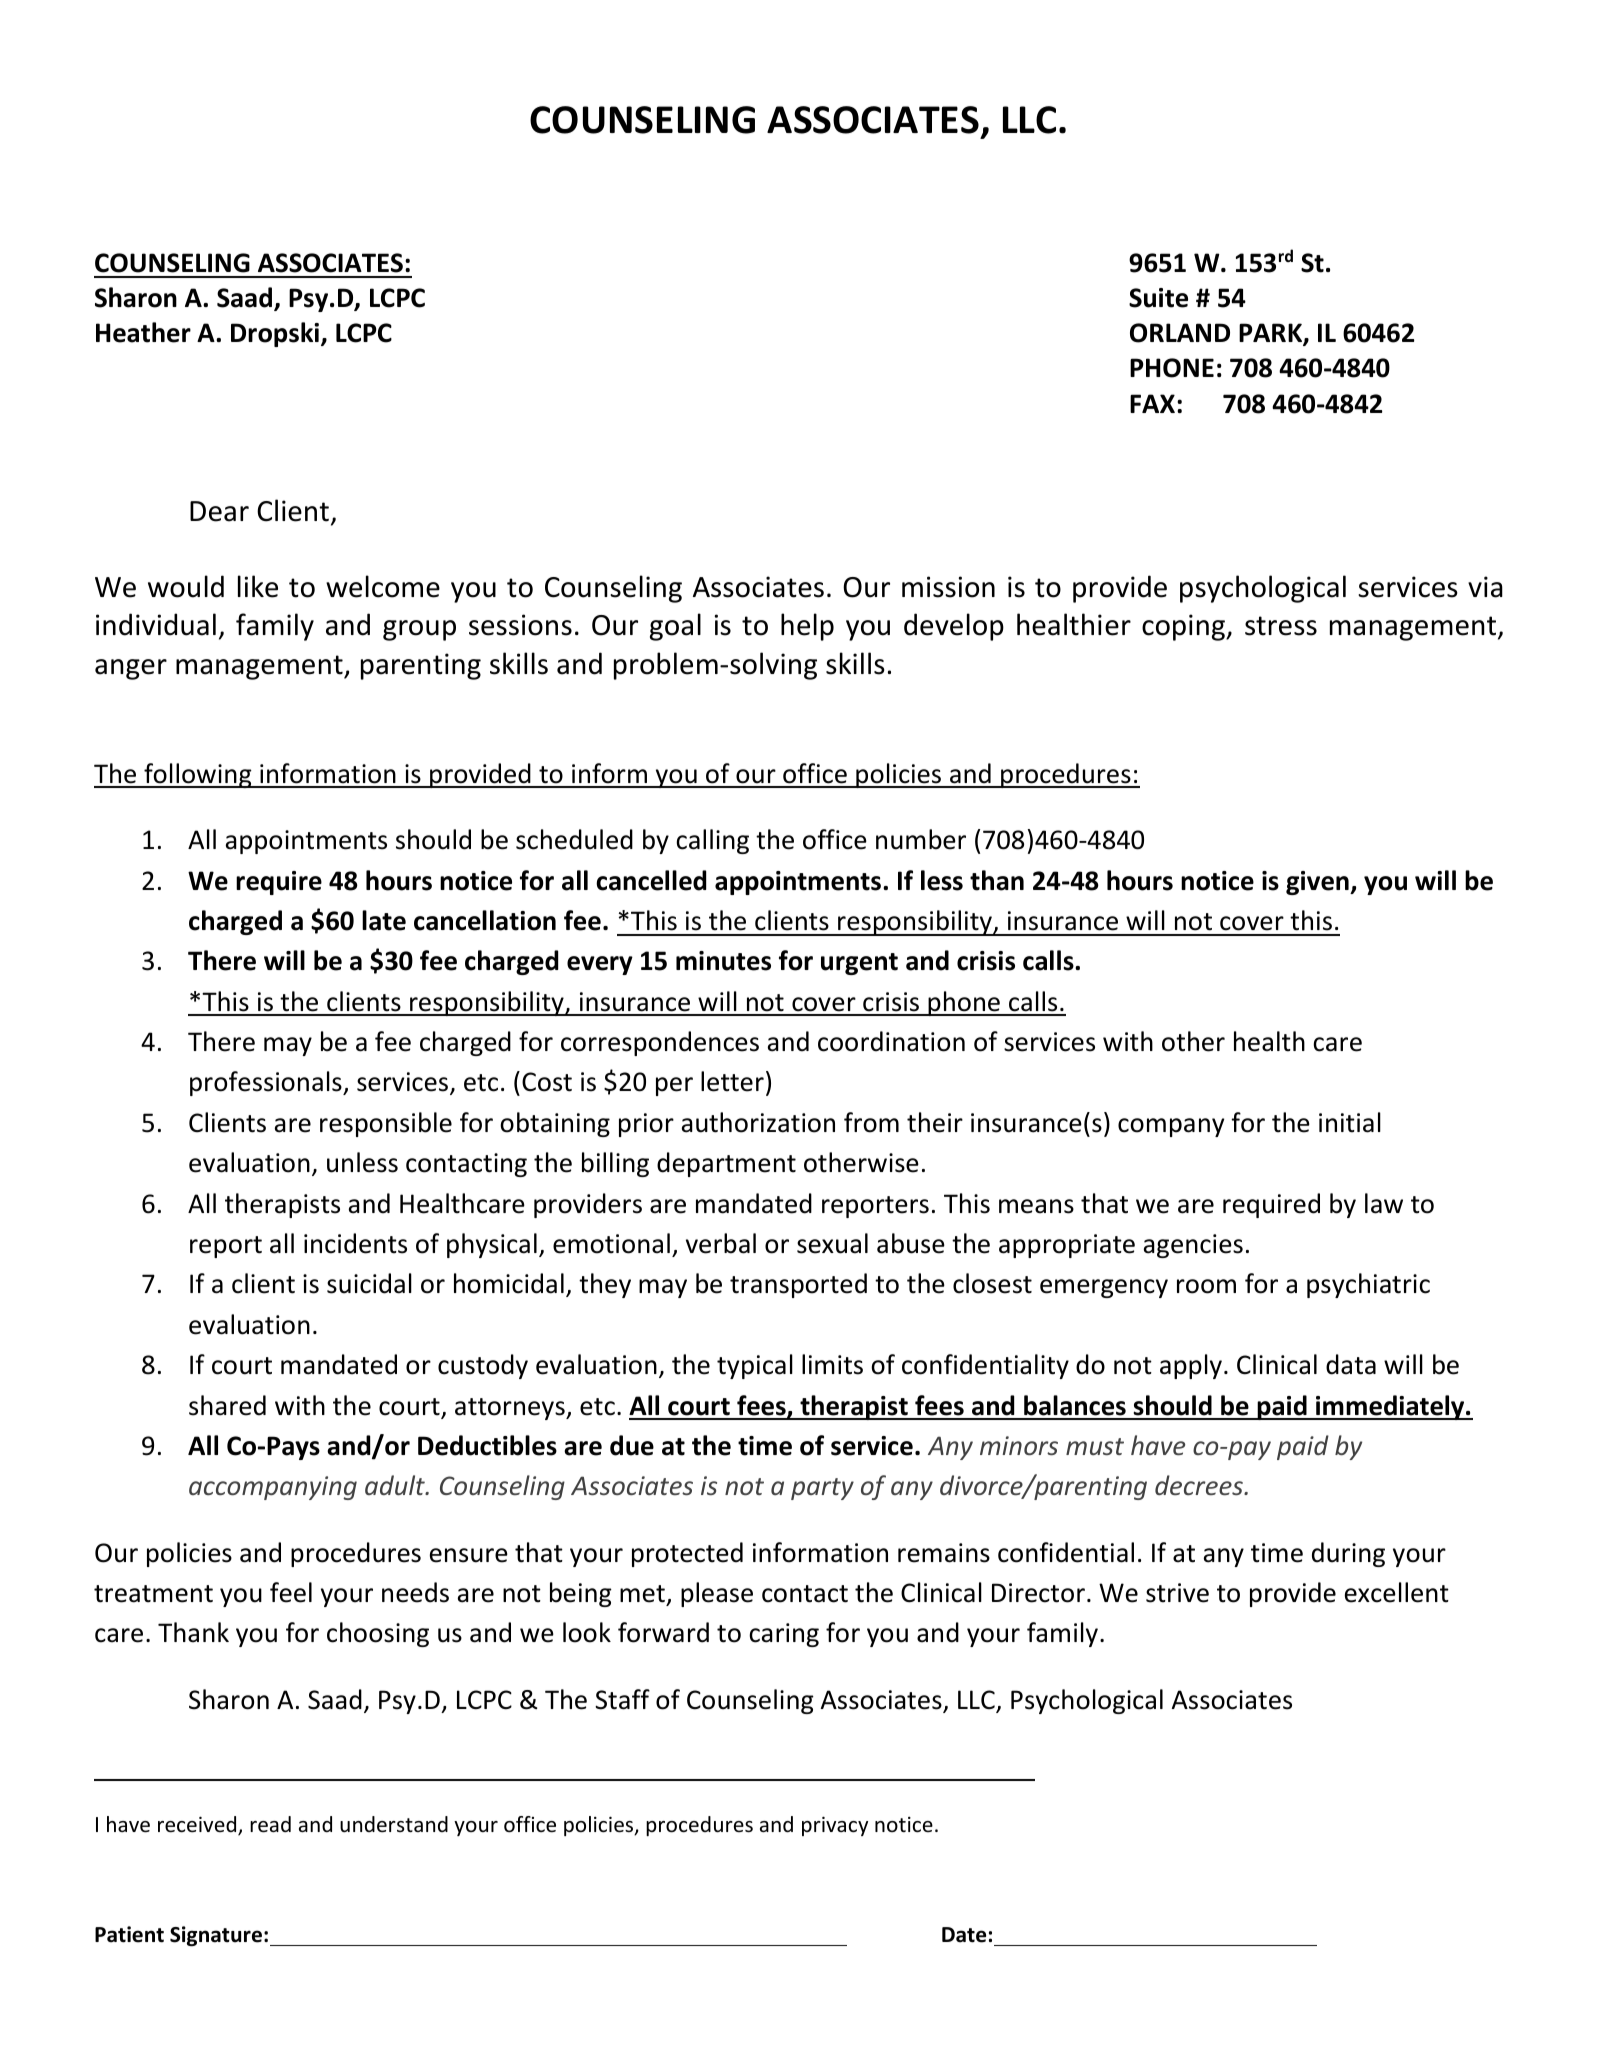  Describe the element at coordinates (1158, 298) in the image. I see `Suite` at that location.
